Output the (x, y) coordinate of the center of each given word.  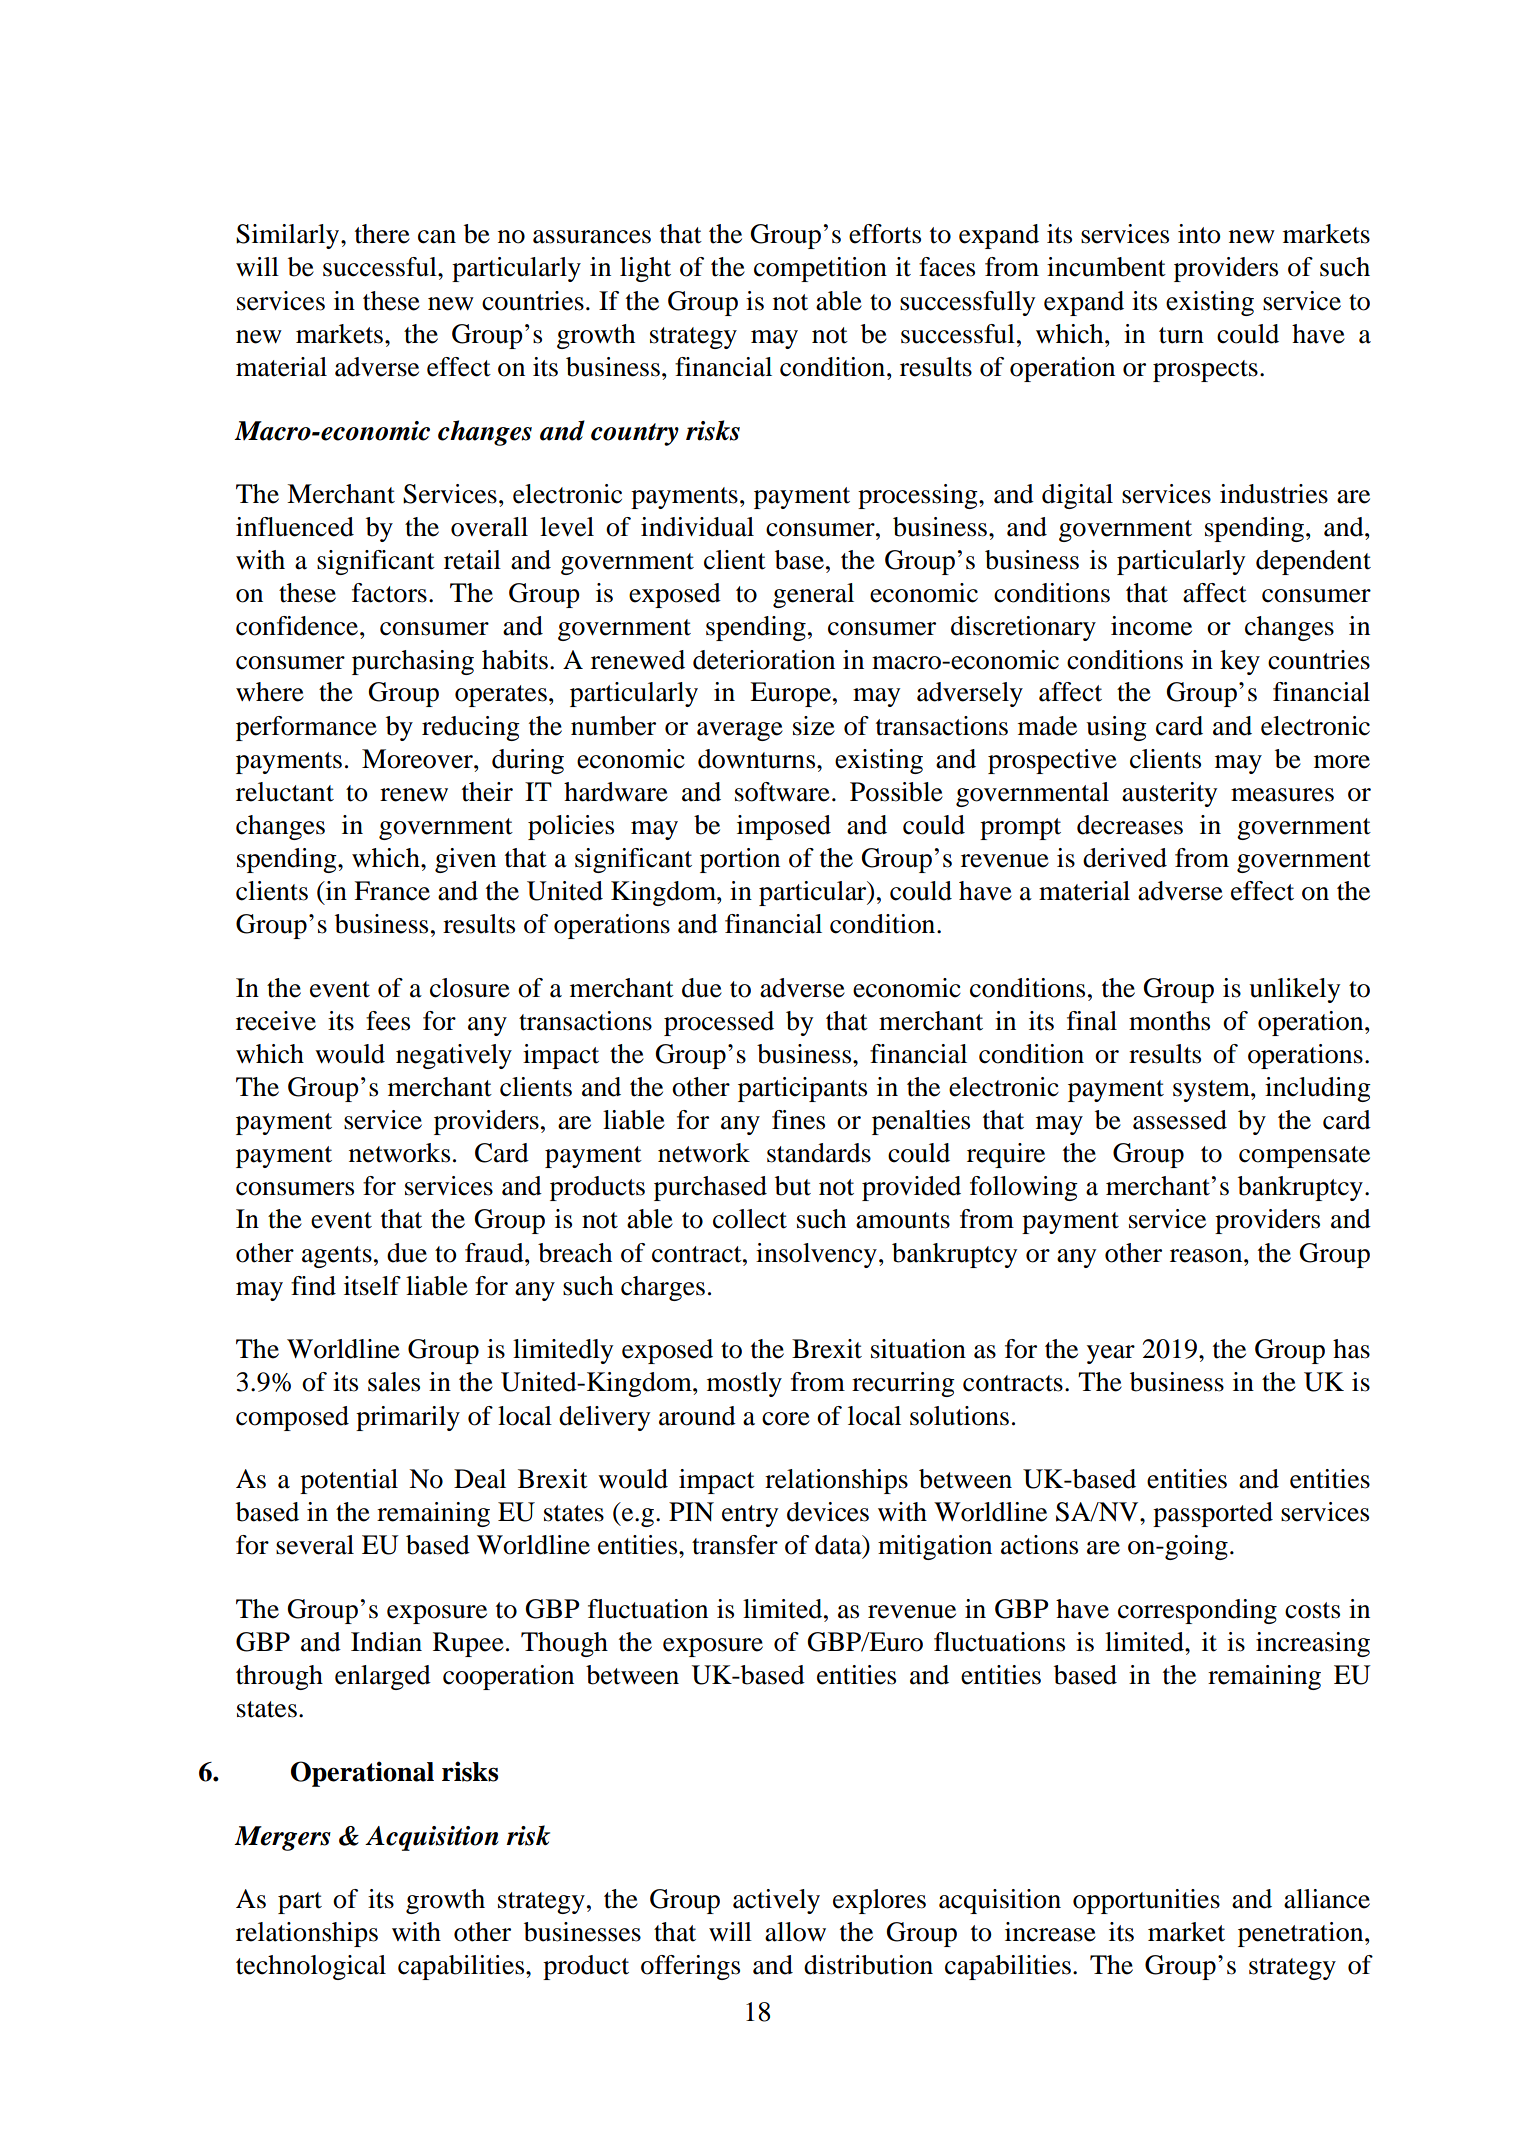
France (392, 891)
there (382, 234)
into (1199, 234)
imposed (784, 827)
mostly (744, 1384)
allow (795, 1932)
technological (311, 1967)
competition (820, 269)
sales (394, 1382)
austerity (1169, 794)
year (1111, 1354)
